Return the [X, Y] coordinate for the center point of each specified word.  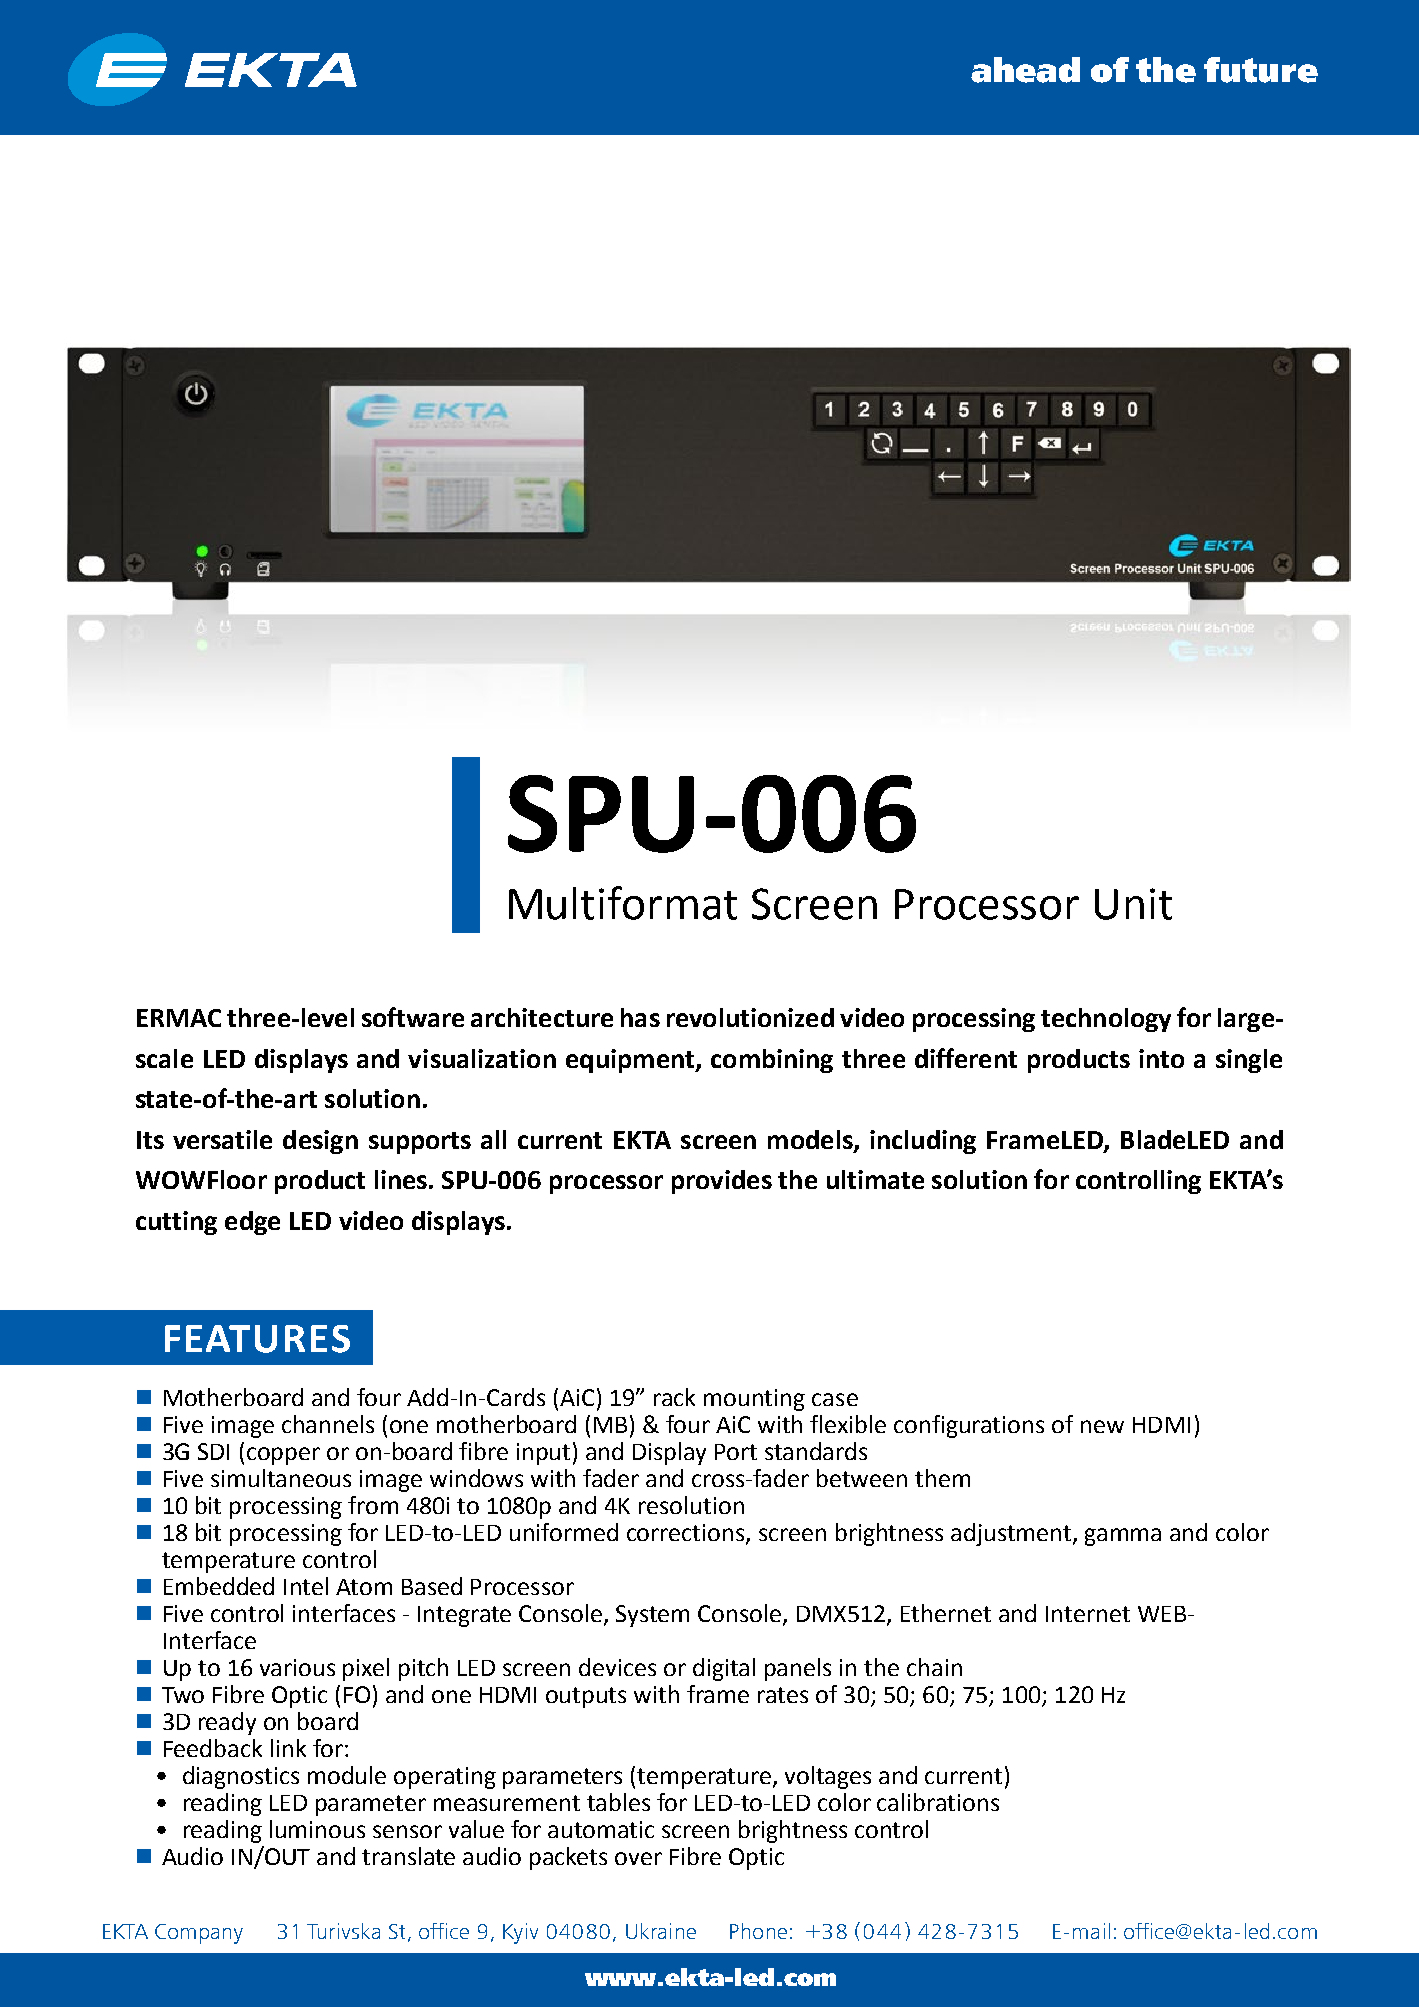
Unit [1133, 904]
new [1102, 1426]
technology [1106, 1020]
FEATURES [257, 1339]
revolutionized [750, 1017]
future [1261, 70]
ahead [1025, 70]
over [638, 1858]
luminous [317, 1829]
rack [674, 1397]
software [413, 1017]
